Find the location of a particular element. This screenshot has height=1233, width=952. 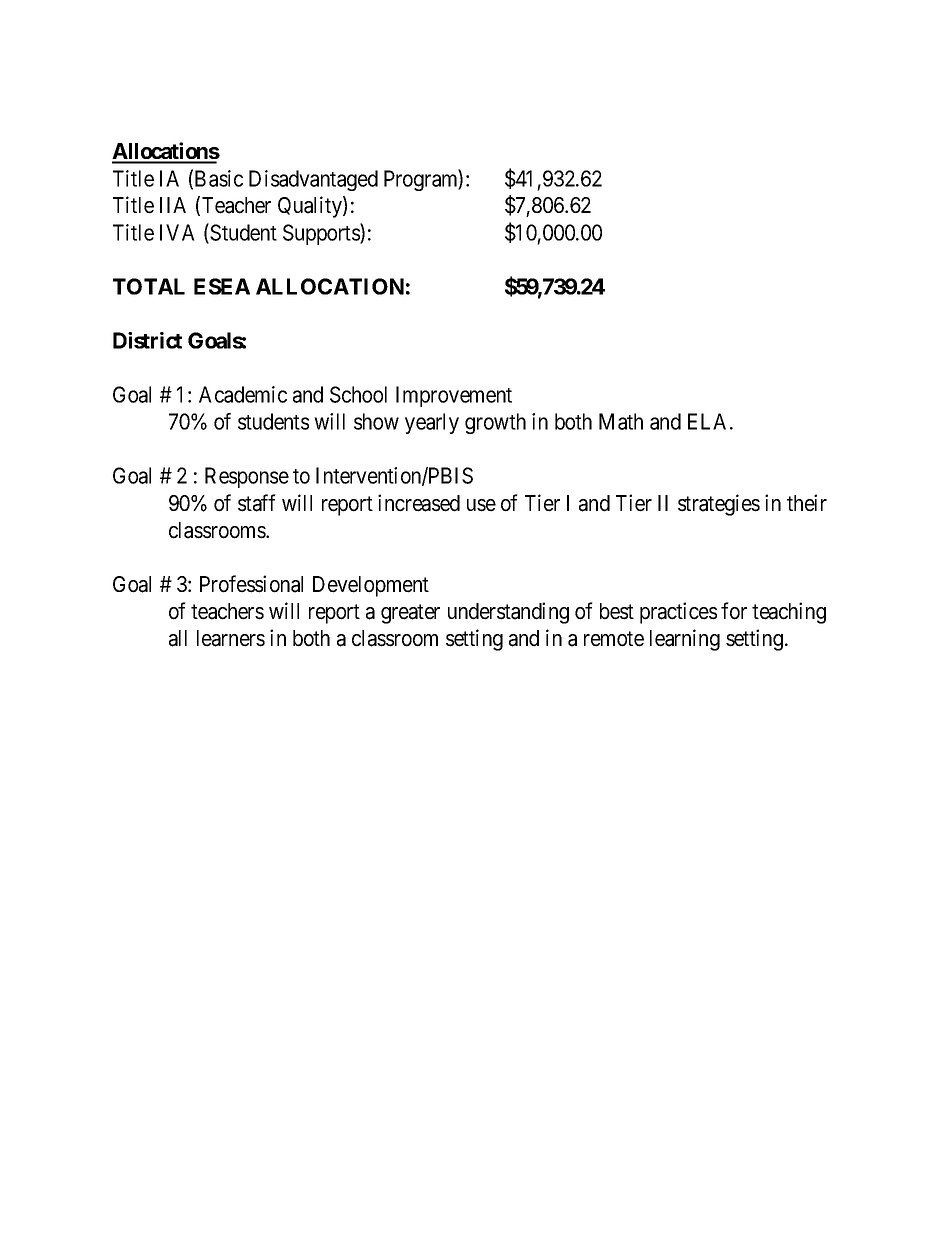

Disadvantaged is located at coordinates (313, 180).
